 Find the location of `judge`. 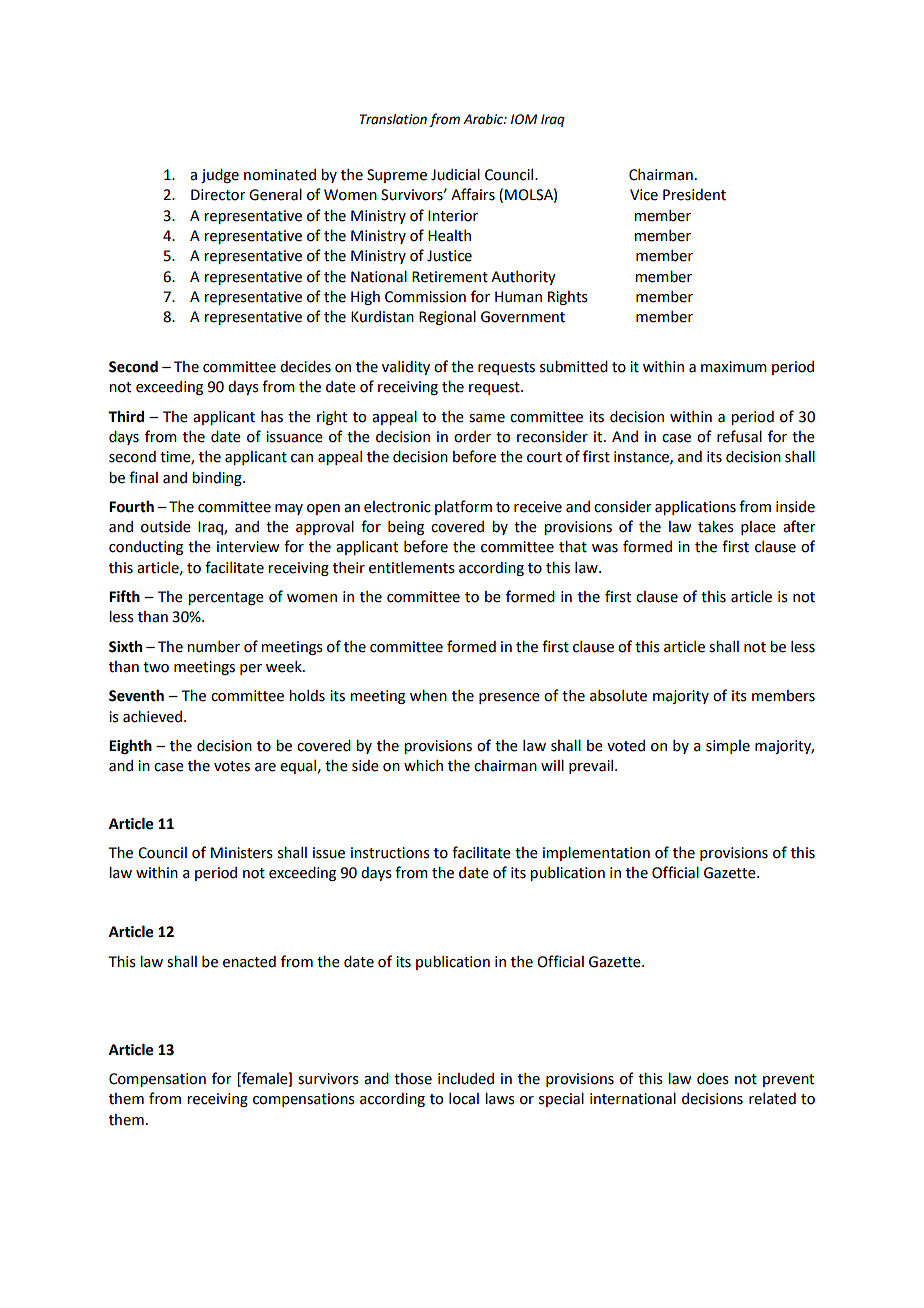

judge is located at coordinates (220, 176).
